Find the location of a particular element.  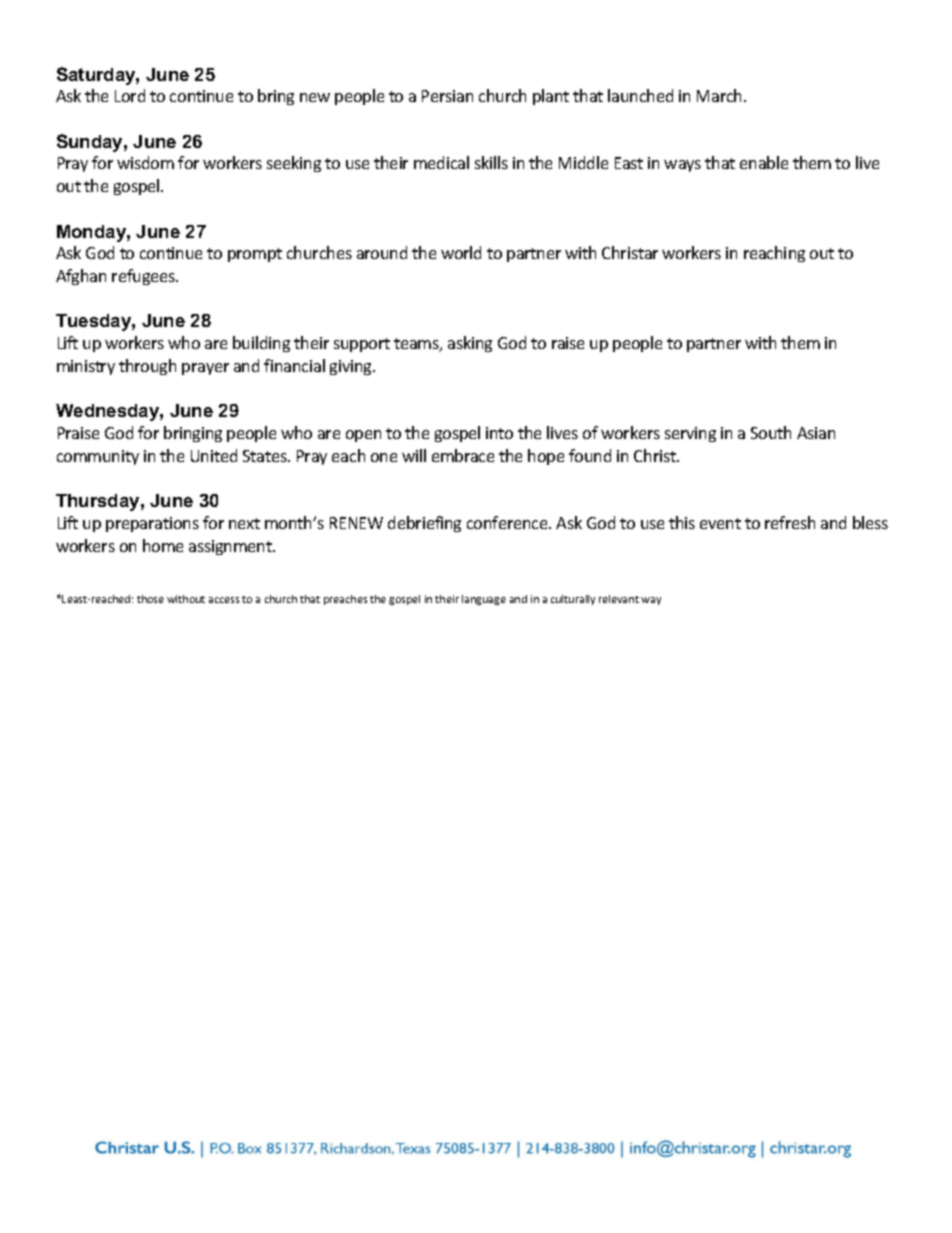

enable is located at coordinates (764, 162).
